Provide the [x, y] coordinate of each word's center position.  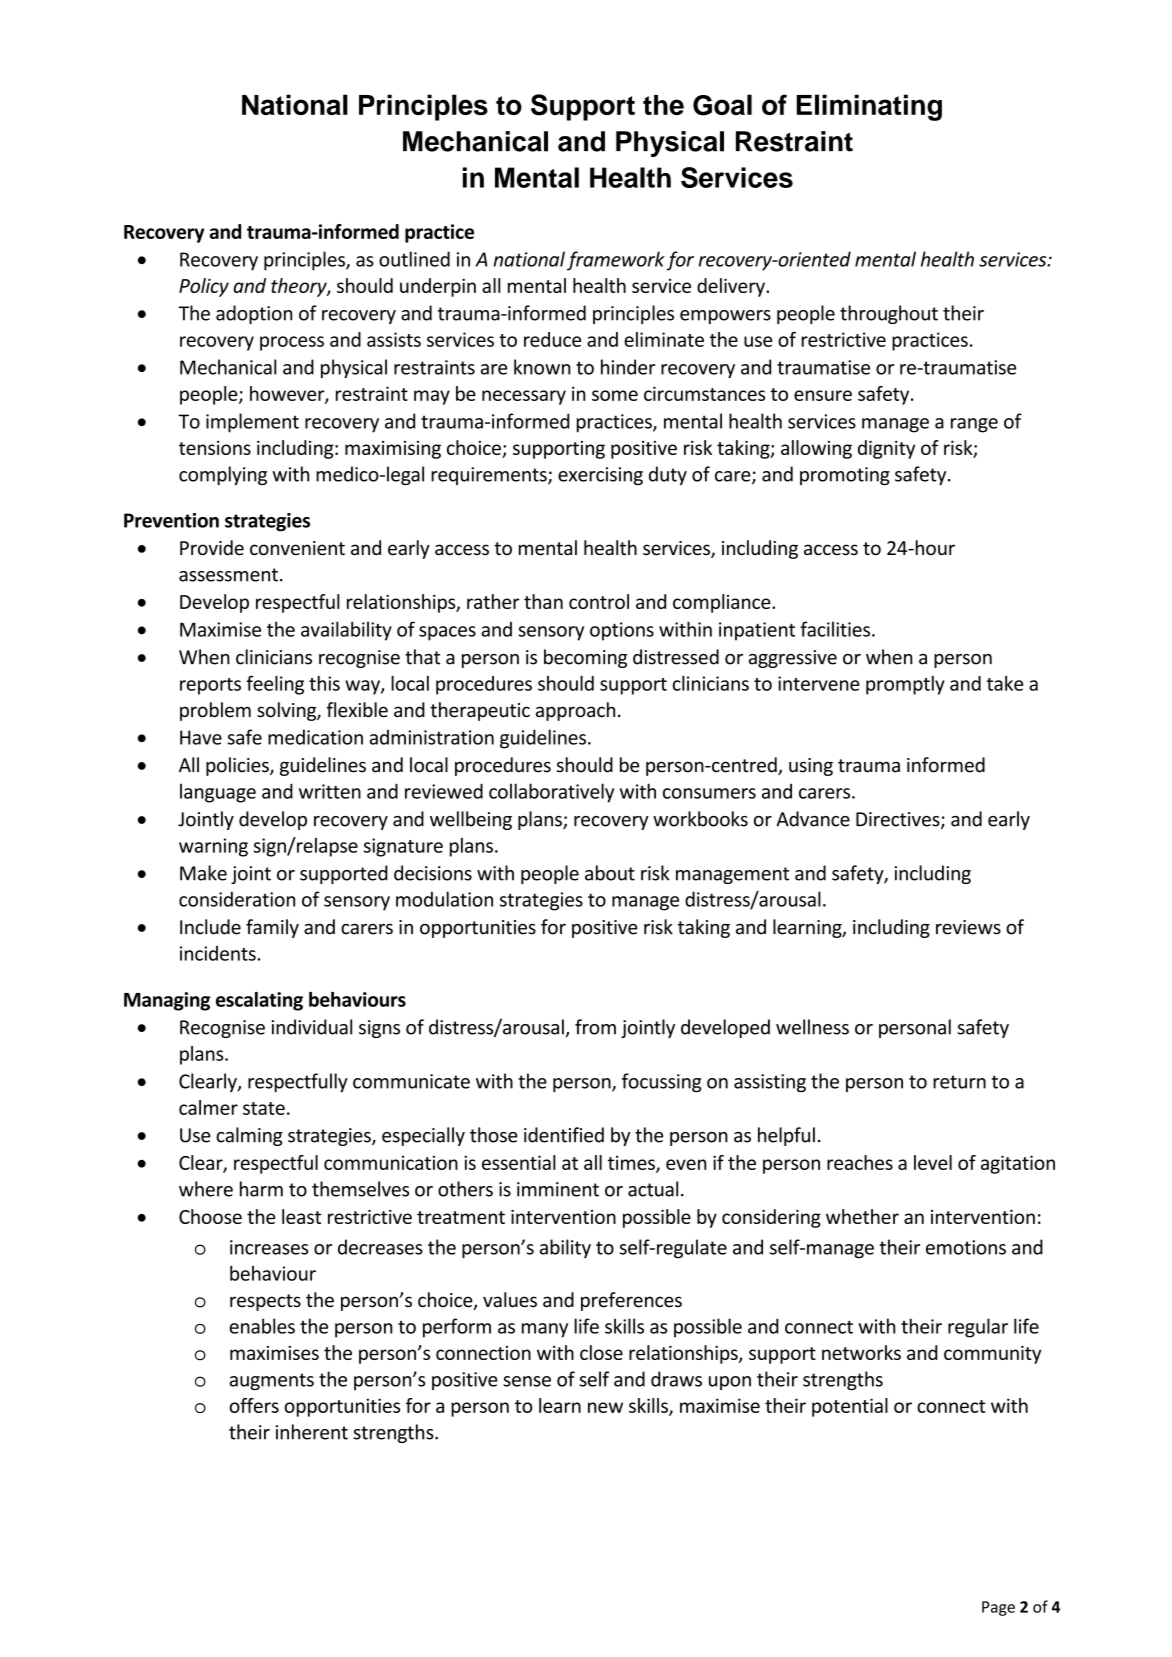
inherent [312, 1432]
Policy [204, 287]
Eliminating [869, 107]
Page [998, 1608]
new [605, 1407]
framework [616, 261]
